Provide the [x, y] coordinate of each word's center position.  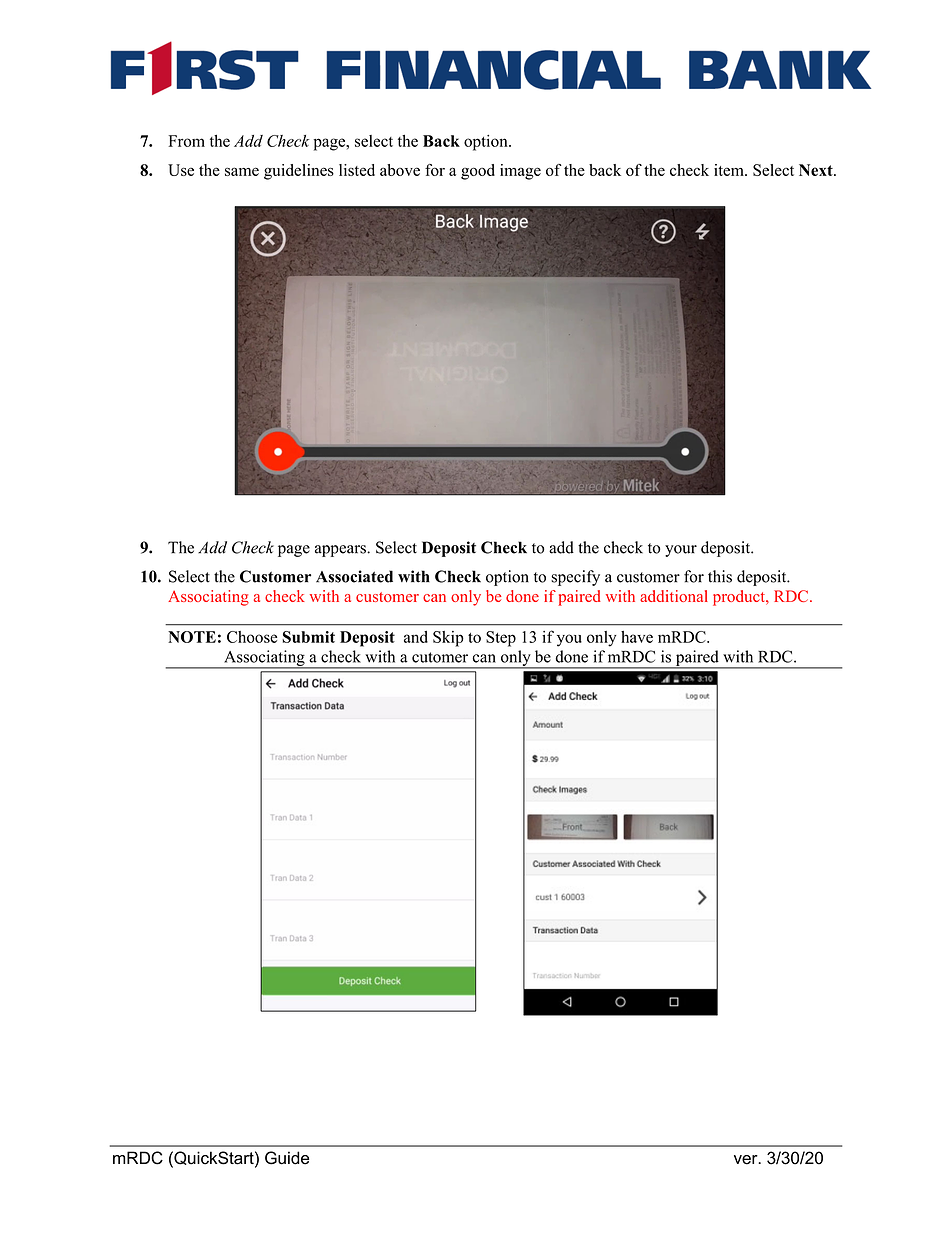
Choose [252, 637]
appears [341, 551]
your [681, 551]
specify [575, 578]
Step [501, 639]
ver [747, 1160]
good [478, 172]
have [637, 637]
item [730, 170]
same [242, 171]
